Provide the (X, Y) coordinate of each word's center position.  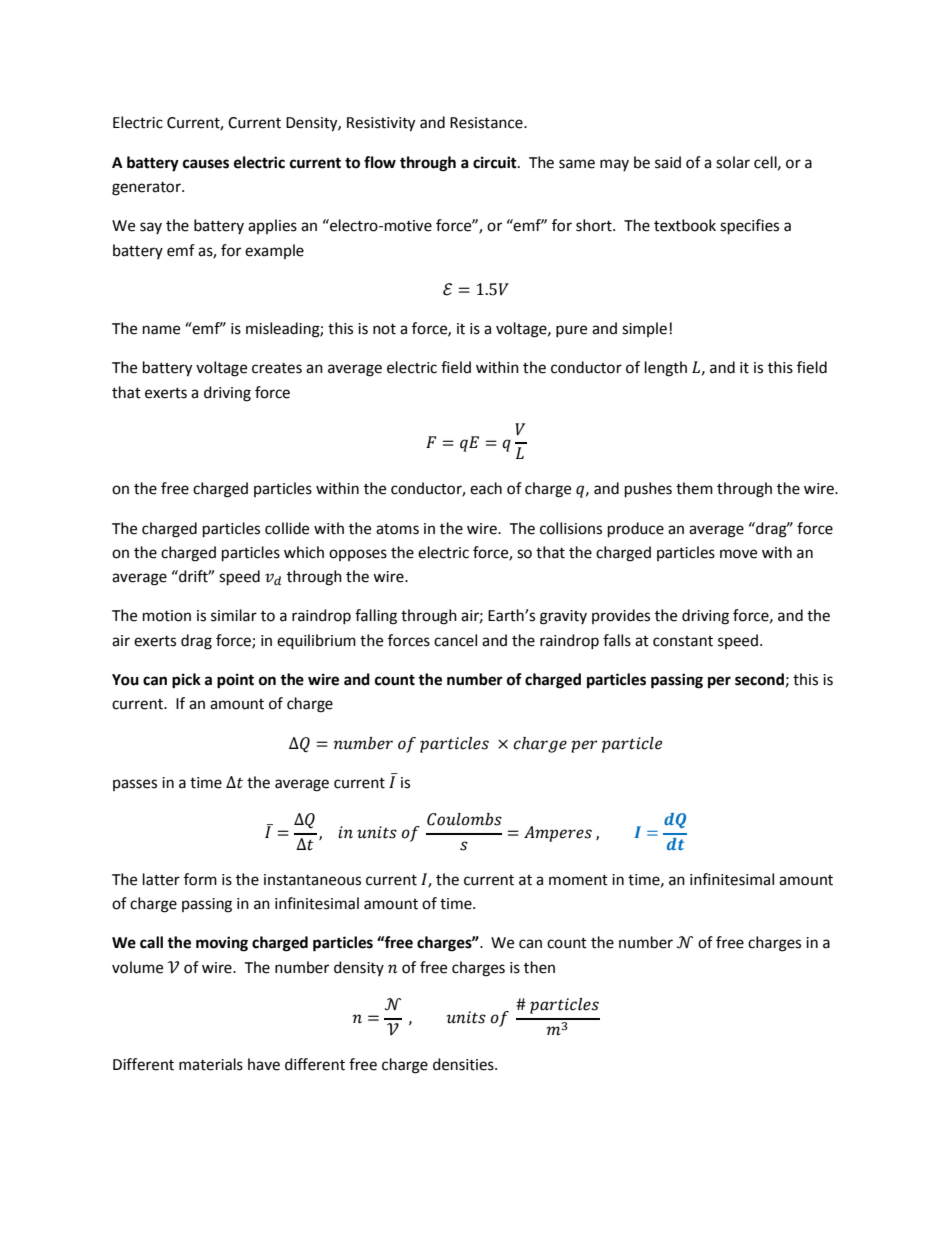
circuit (496, 162)
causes (206, 164)
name (161, 330)
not (384, 329)
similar (234, 615)
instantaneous (312, 880)
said (668, 162)
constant (683, 641)
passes (135, 785)
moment (578, 880)
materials (211, 1064)
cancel (455, 640)
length (666, 369)
